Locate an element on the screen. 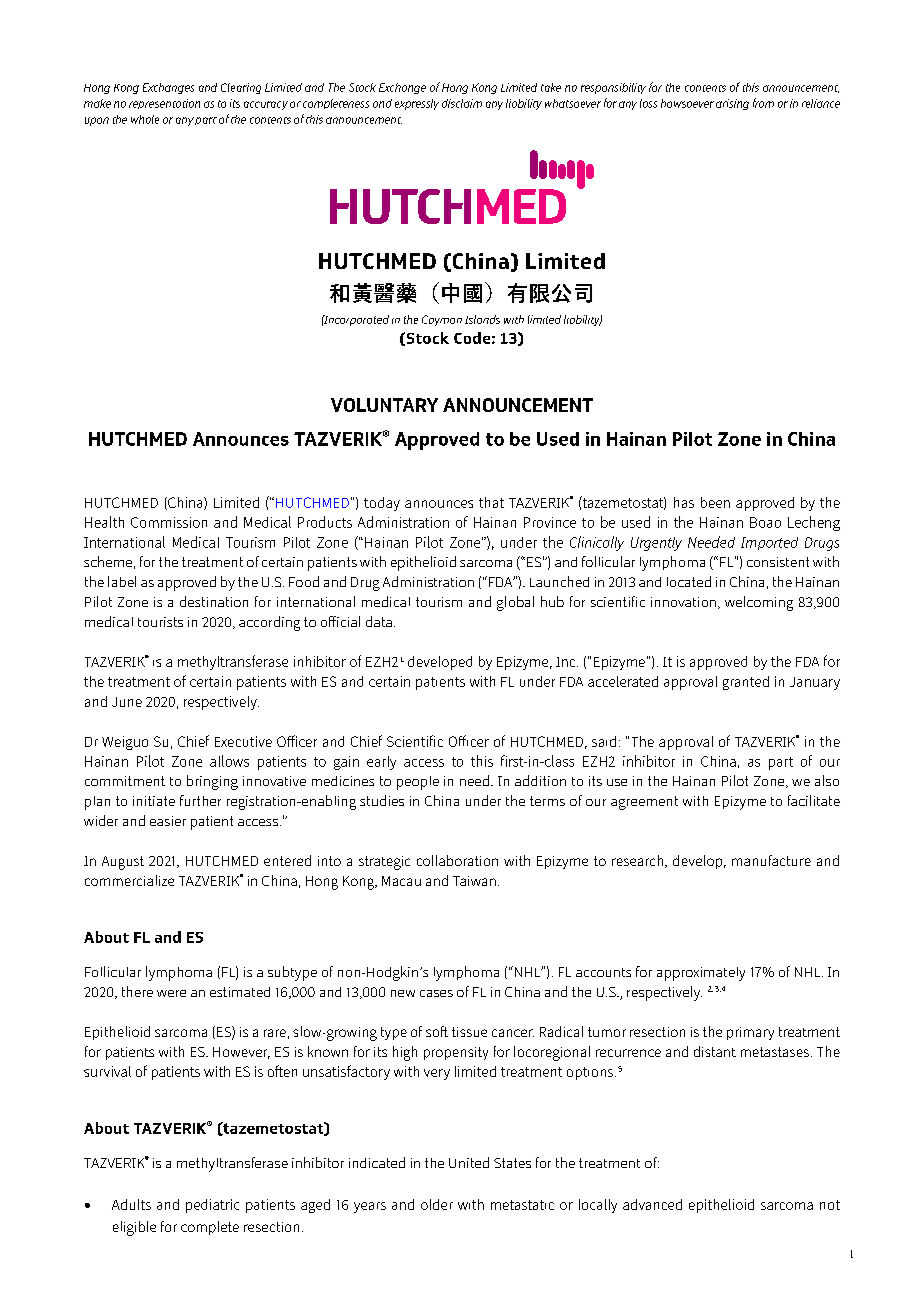 Image resolution: width=924 pixels, height=1308 pixels. tourists is located at coordinates (160, 622).
